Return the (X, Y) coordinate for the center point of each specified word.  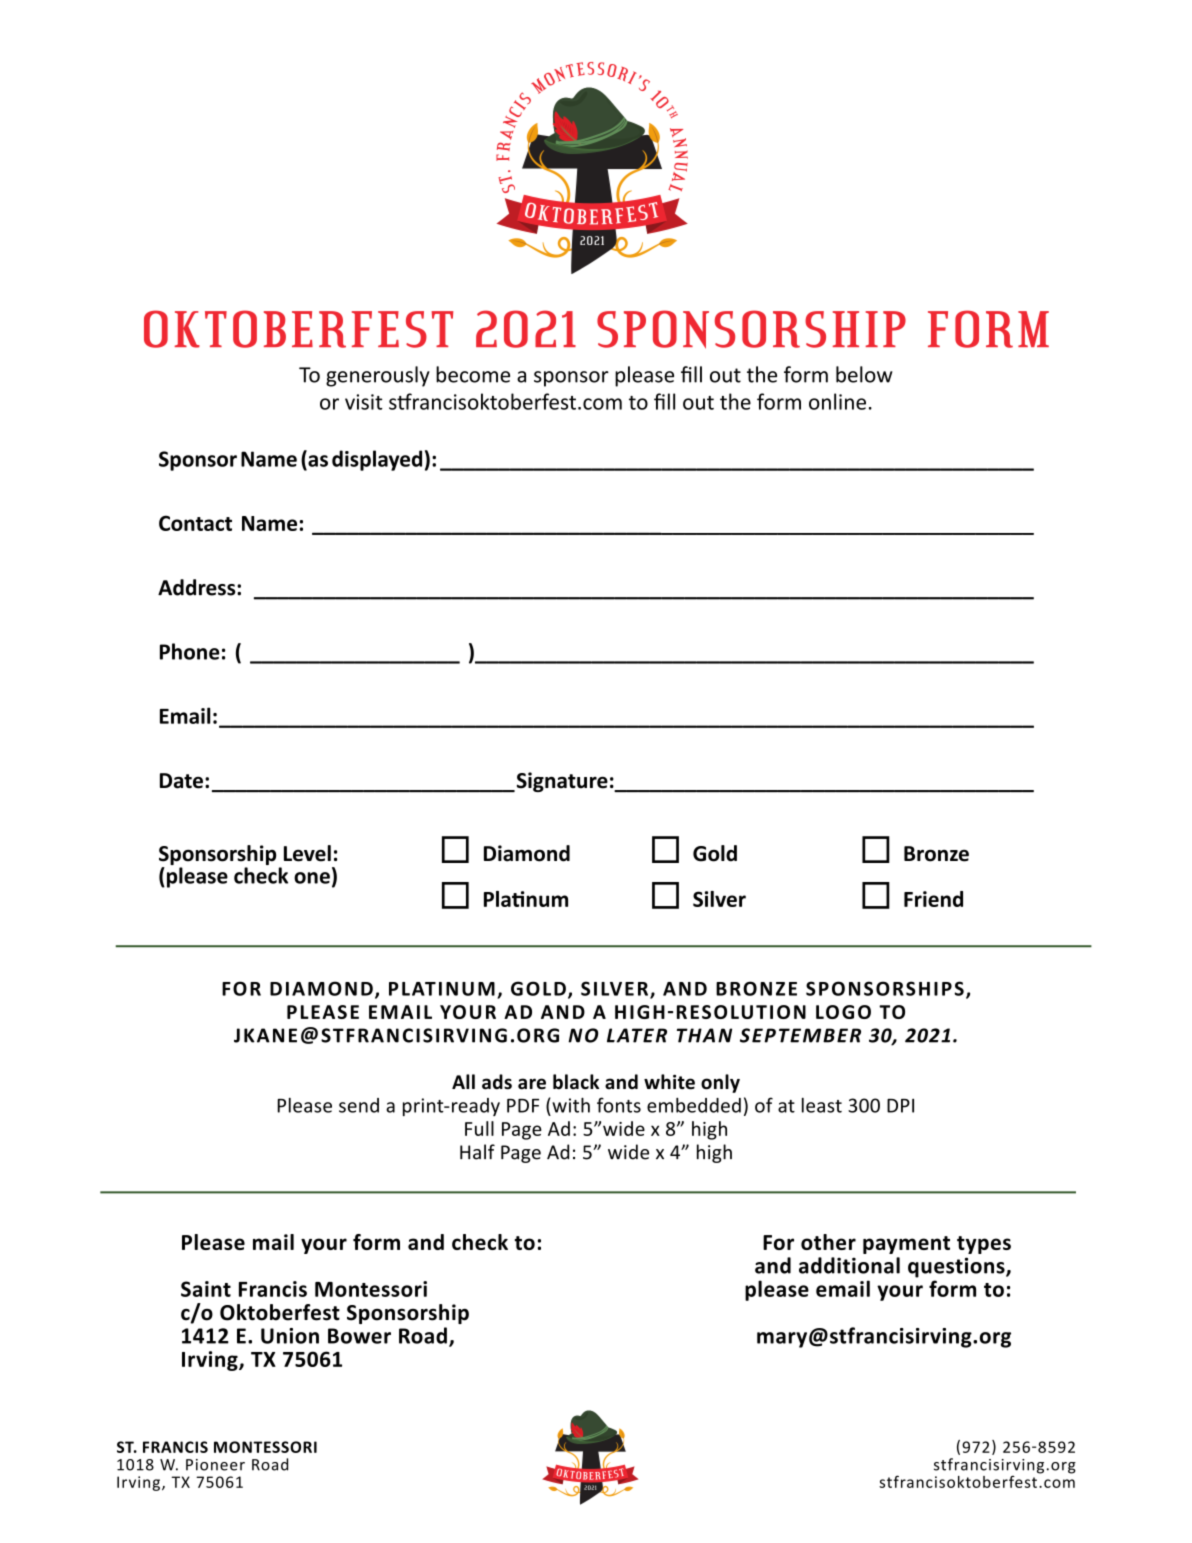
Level (307, 853)
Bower (359, 1336)
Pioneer (215, 1465)
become (473, 374)
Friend (933, 899)
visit (364, 402)
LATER (637, 1035)
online (837, 401)
